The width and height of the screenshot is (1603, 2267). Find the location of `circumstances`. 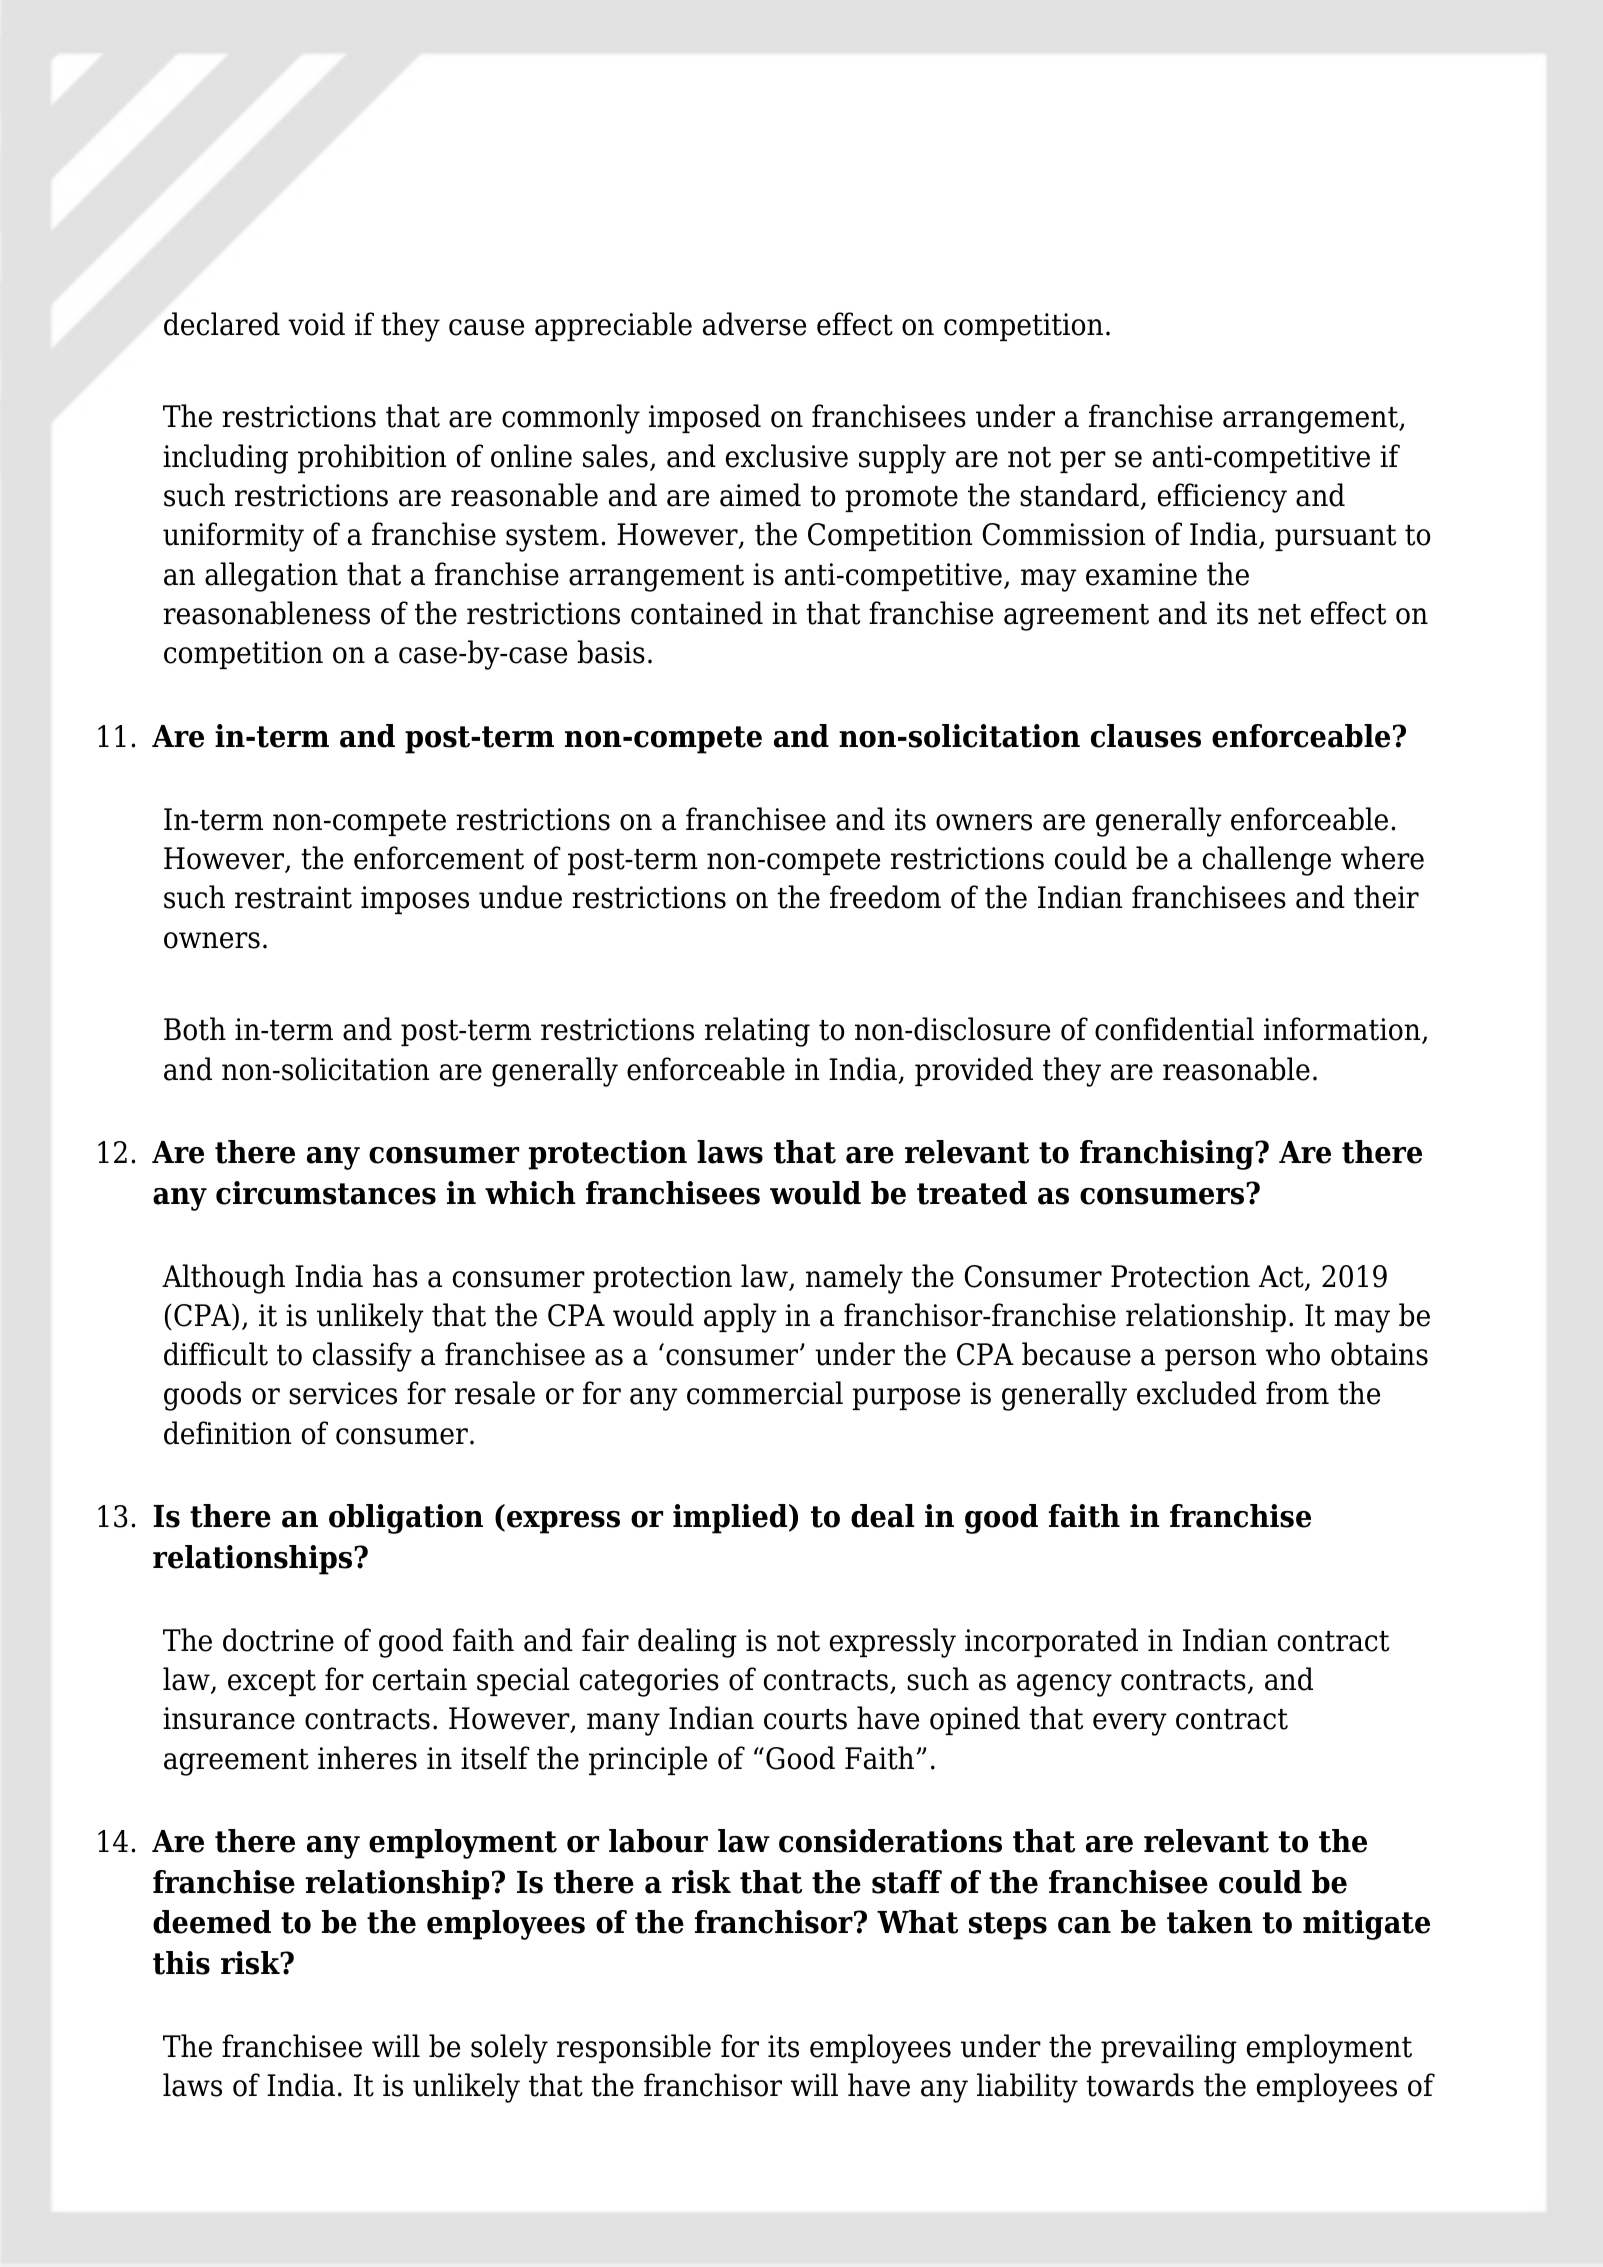

circumstances is located at coordinates (326, 1193).
